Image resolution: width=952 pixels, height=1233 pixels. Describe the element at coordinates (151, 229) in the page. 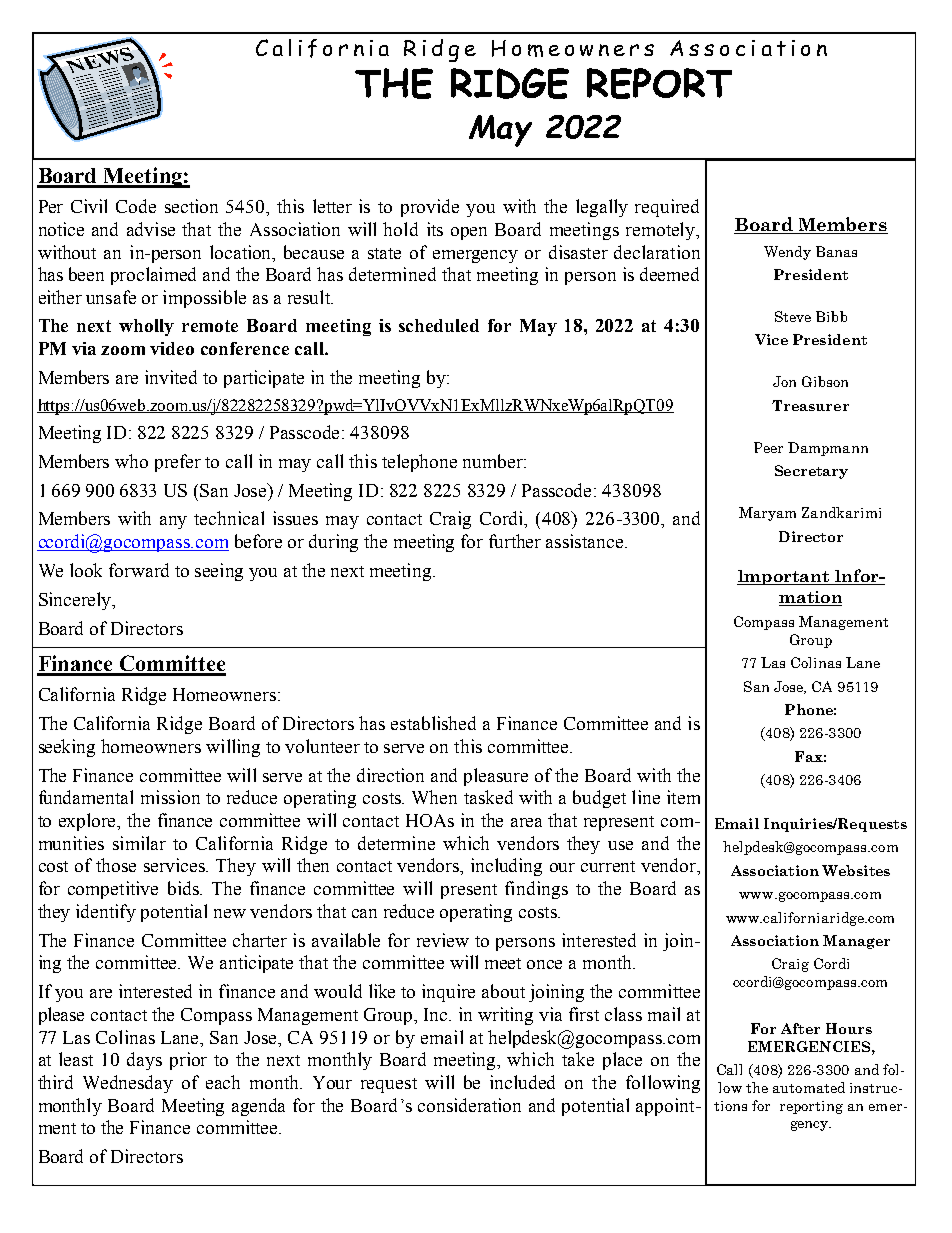

I see `advise` at that location.
